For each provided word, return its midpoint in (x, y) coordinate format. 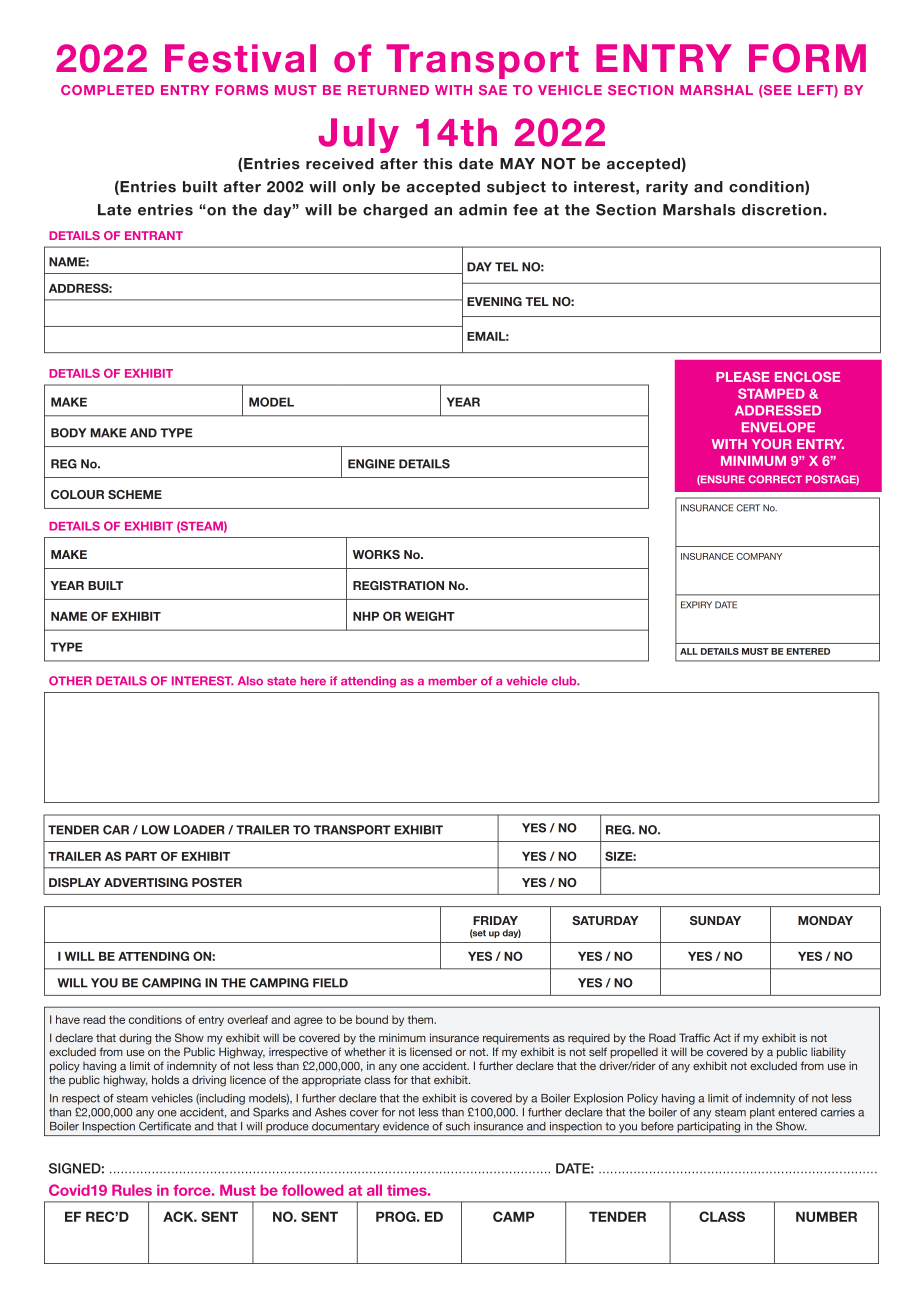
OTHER (70, 681)
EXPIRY (696, 605)
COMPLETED (107, 90)
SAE (493, 90)
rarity (667, 188)
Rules (132, 1190)
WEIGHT (430, 616)
